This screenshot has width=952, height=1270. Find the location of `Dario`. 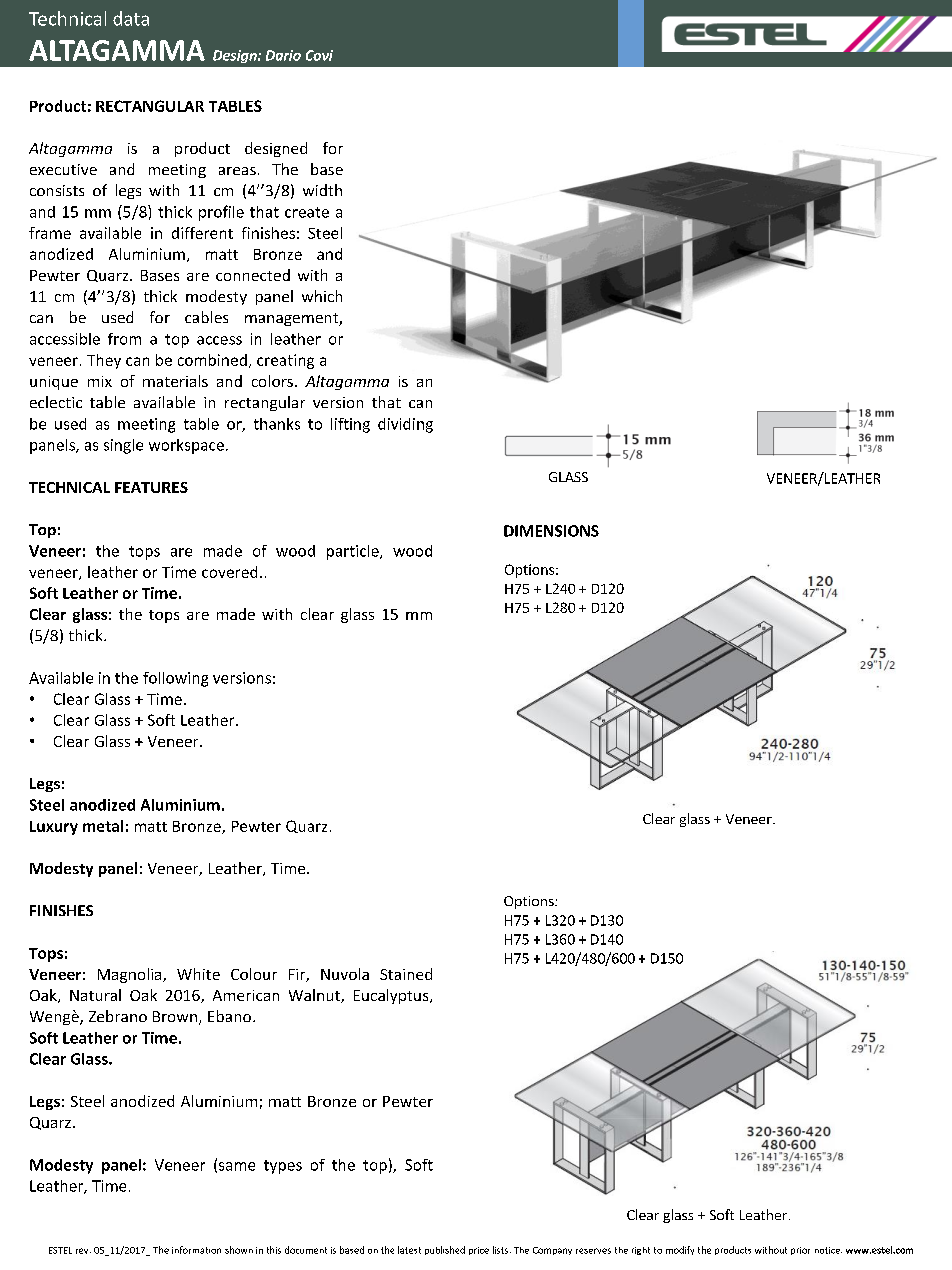

Dario is located at coordinates (283, 55).
